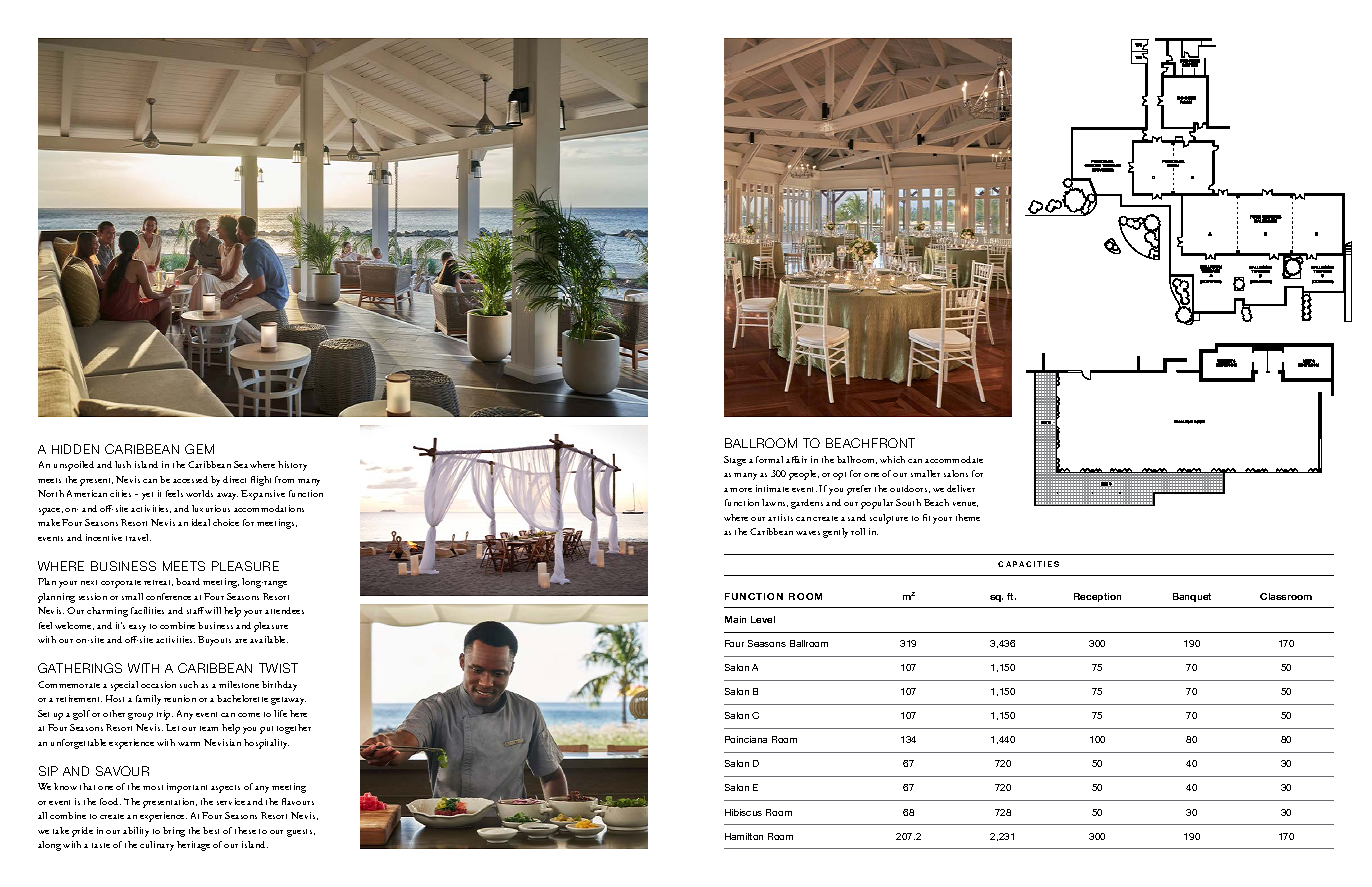 The image size is (1372, 887). Describe the element at coordinates (214, 641) in the screenshot. I see `Buyouts` at that location.
